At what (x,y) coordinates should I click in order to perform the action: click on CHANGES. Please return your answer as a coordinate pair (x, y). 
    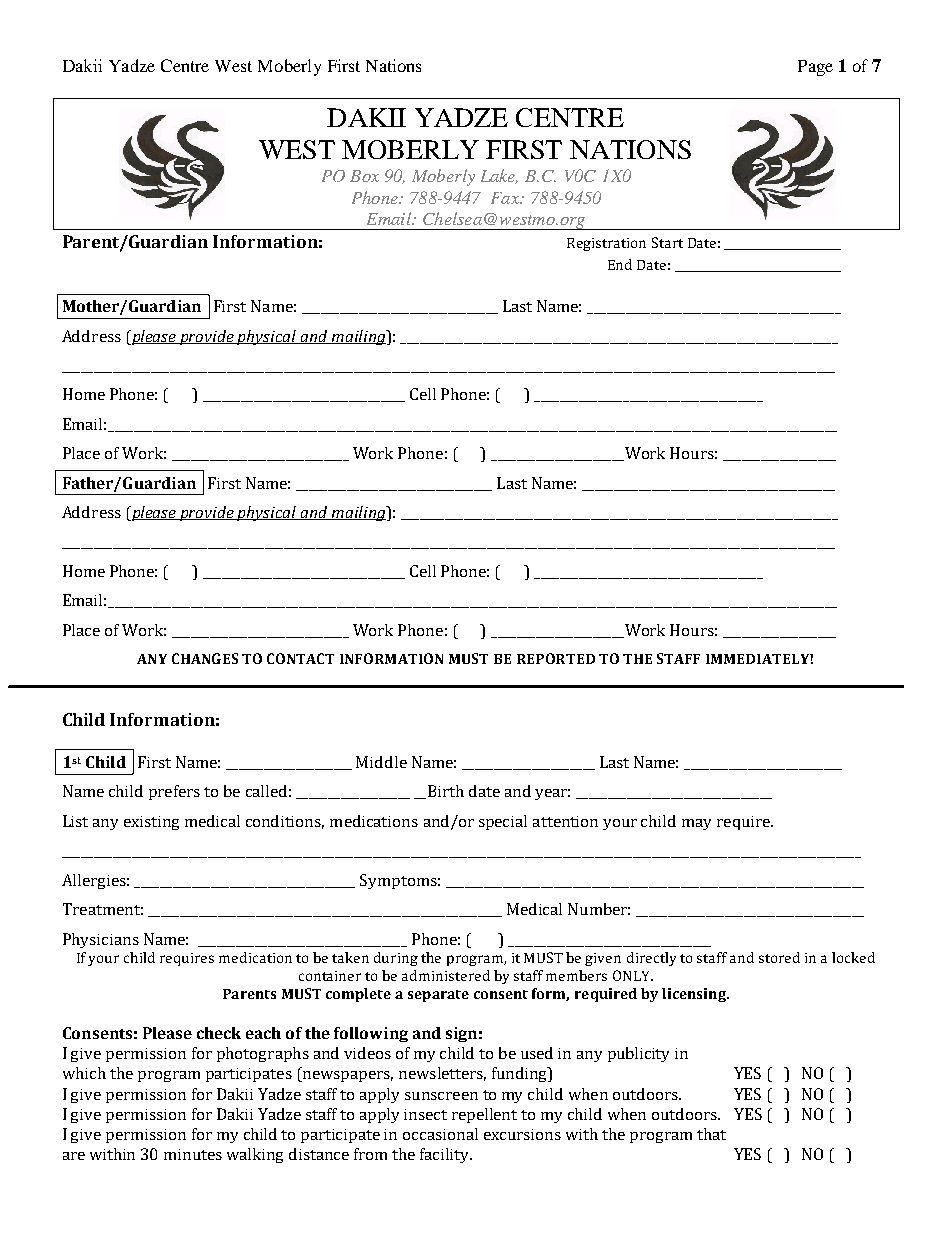
    Looking at the image, I should click on (205, 658).
